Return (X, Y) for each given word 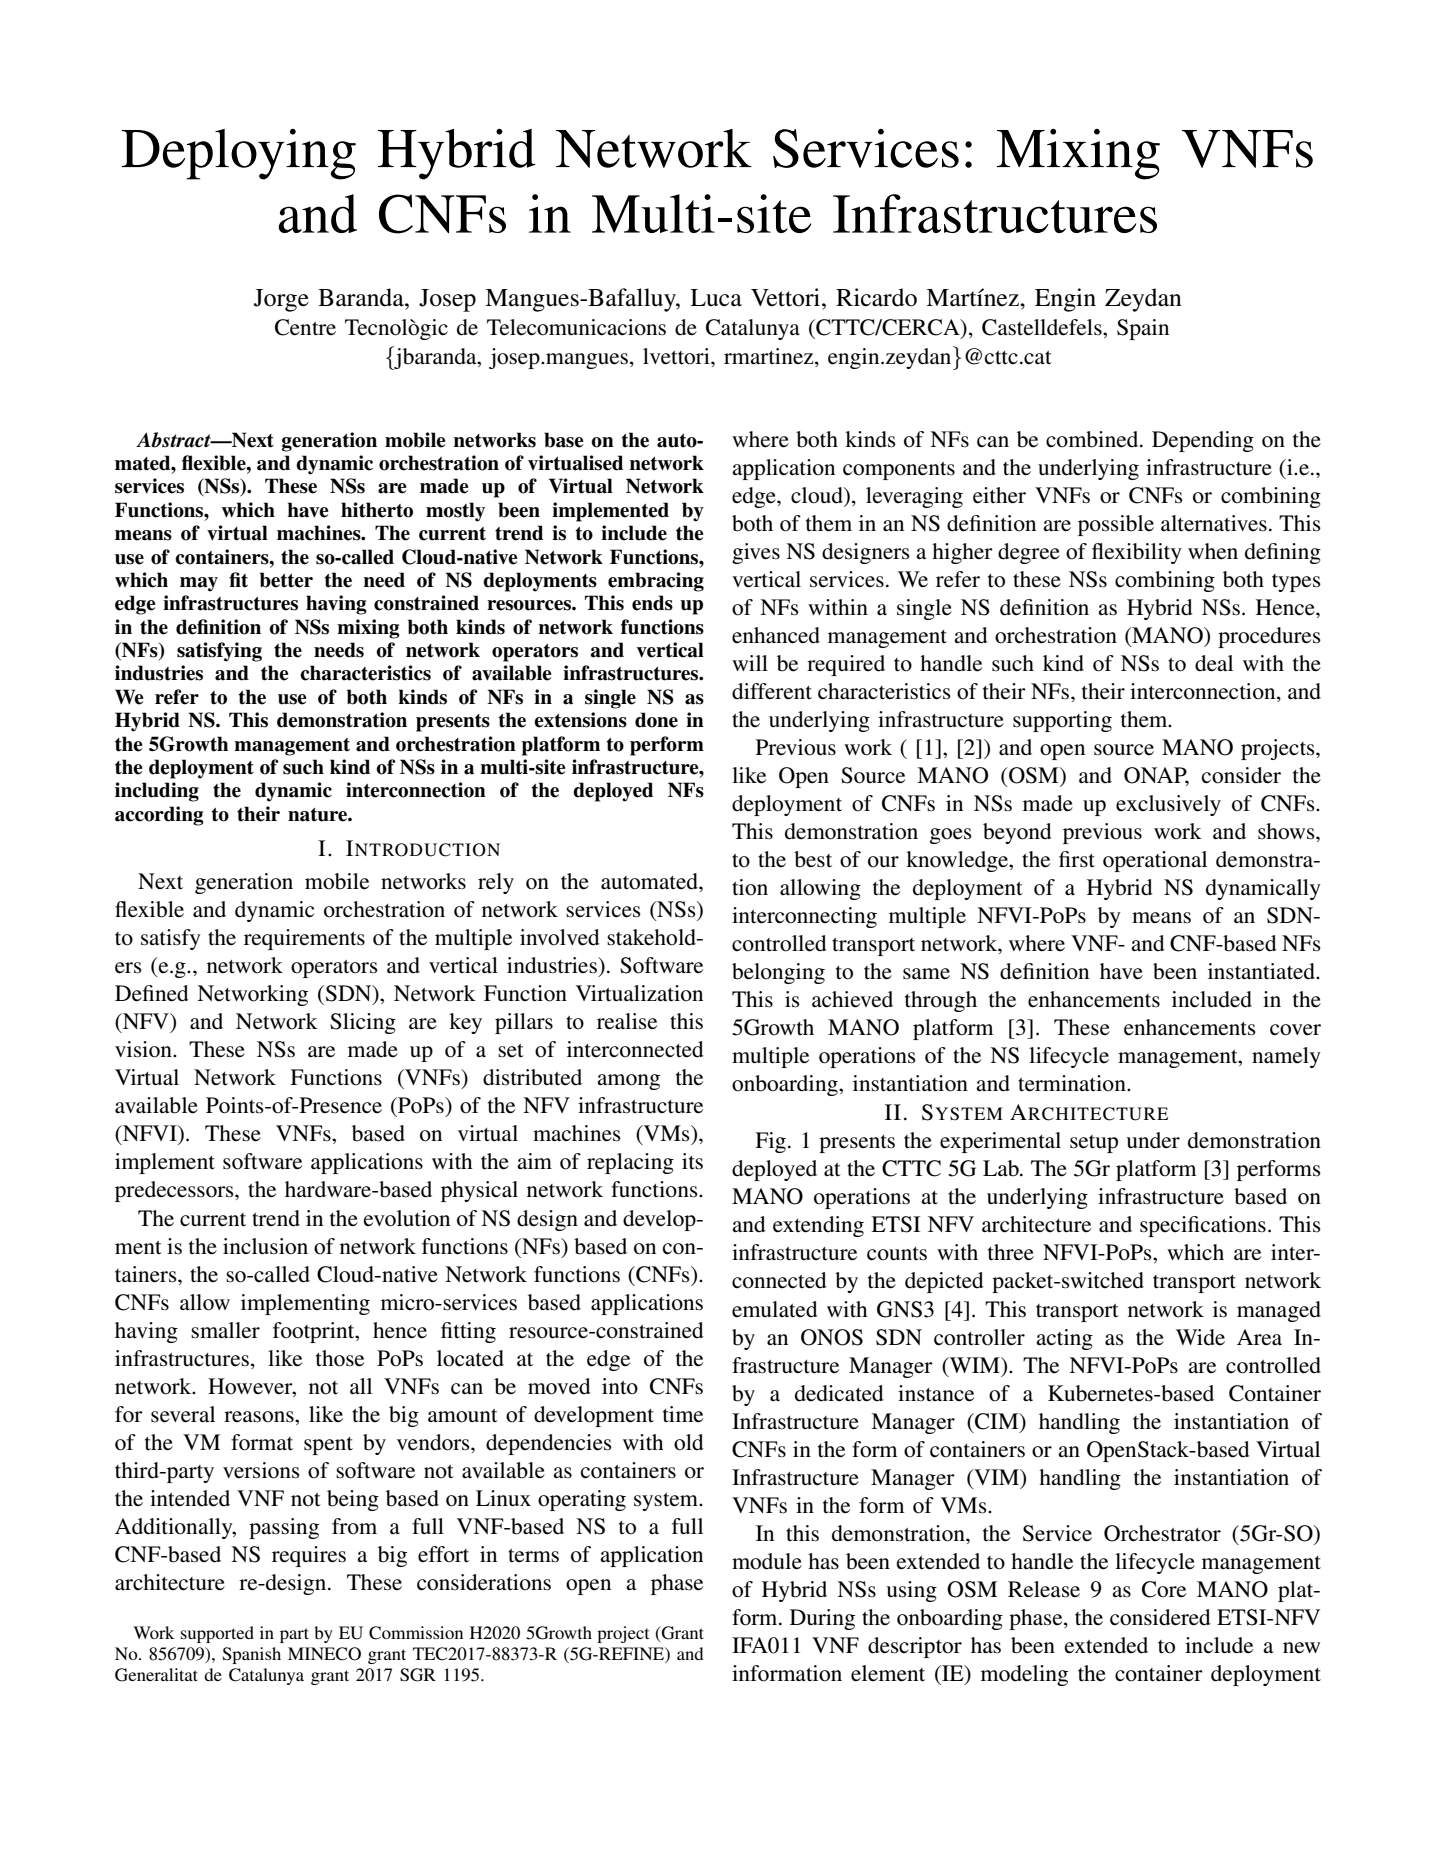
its (692, 1161)
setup (1094, 1144)
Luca (716, 298)
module (767, 1561)
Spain (1143, 329)
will (750, 663)
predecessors (175, 1191)
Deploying (239, 154)
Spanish (252, 1655)
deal (1214, 663)
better (286, 580)
